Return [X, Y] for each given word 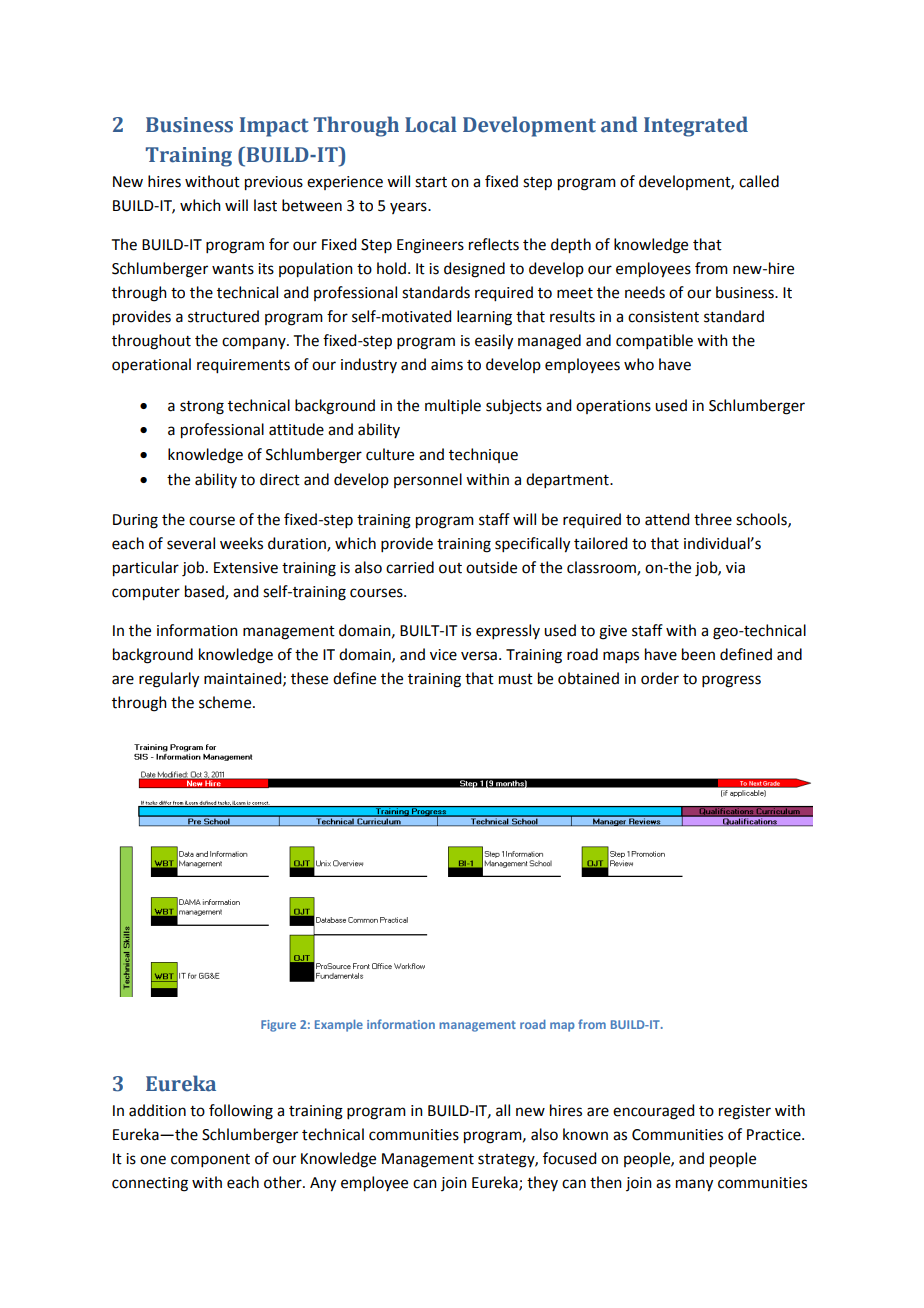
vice [443, 655]
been [698, 654]
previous [274, 183]
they [542, 1183]
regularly [169, 680]
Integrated [696, 126]
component [210, 1160]
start [431, 182]
